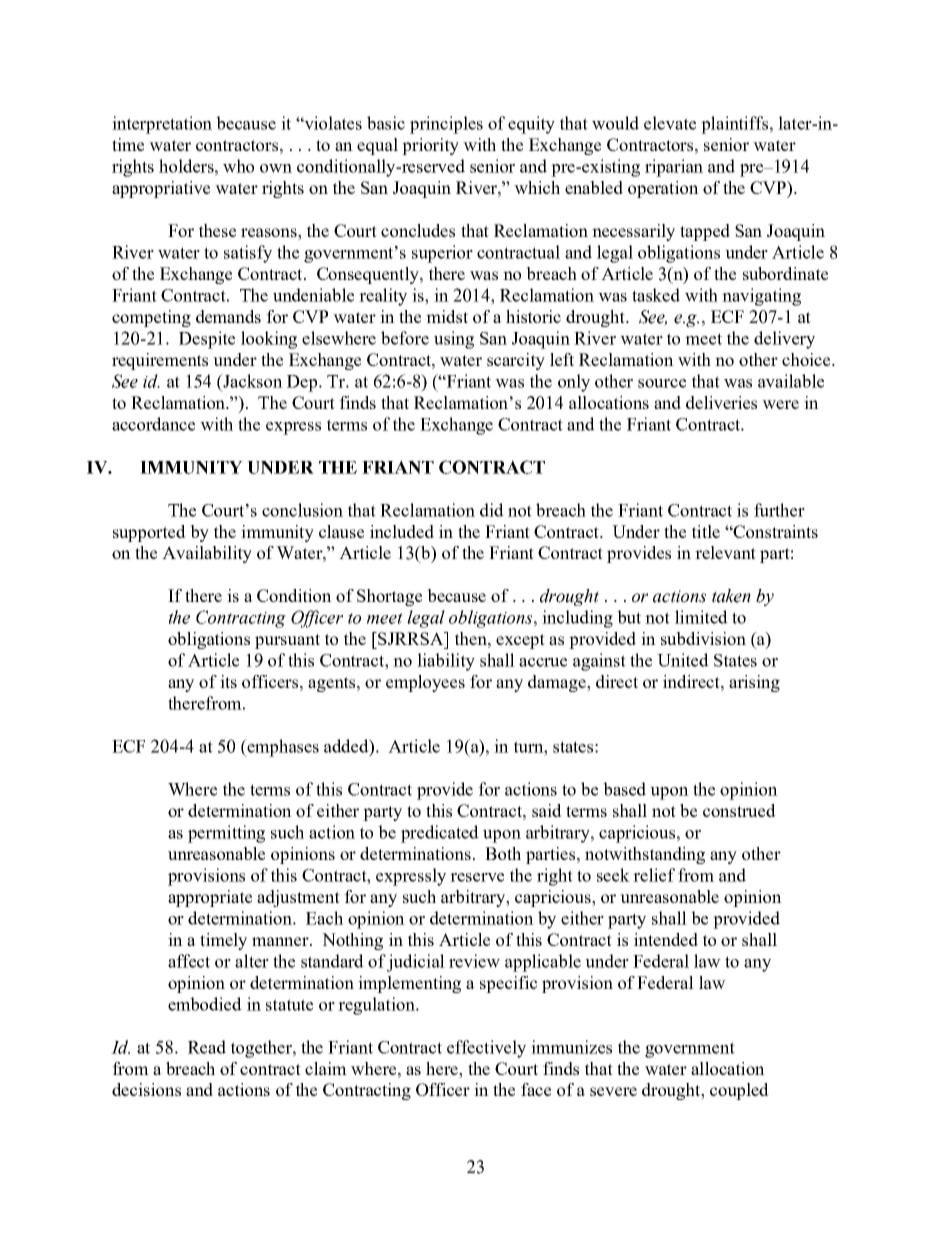  What do you see at coordinates (207, 1047) in the image?
I see `Read` at bounding box center [207, 1047].
